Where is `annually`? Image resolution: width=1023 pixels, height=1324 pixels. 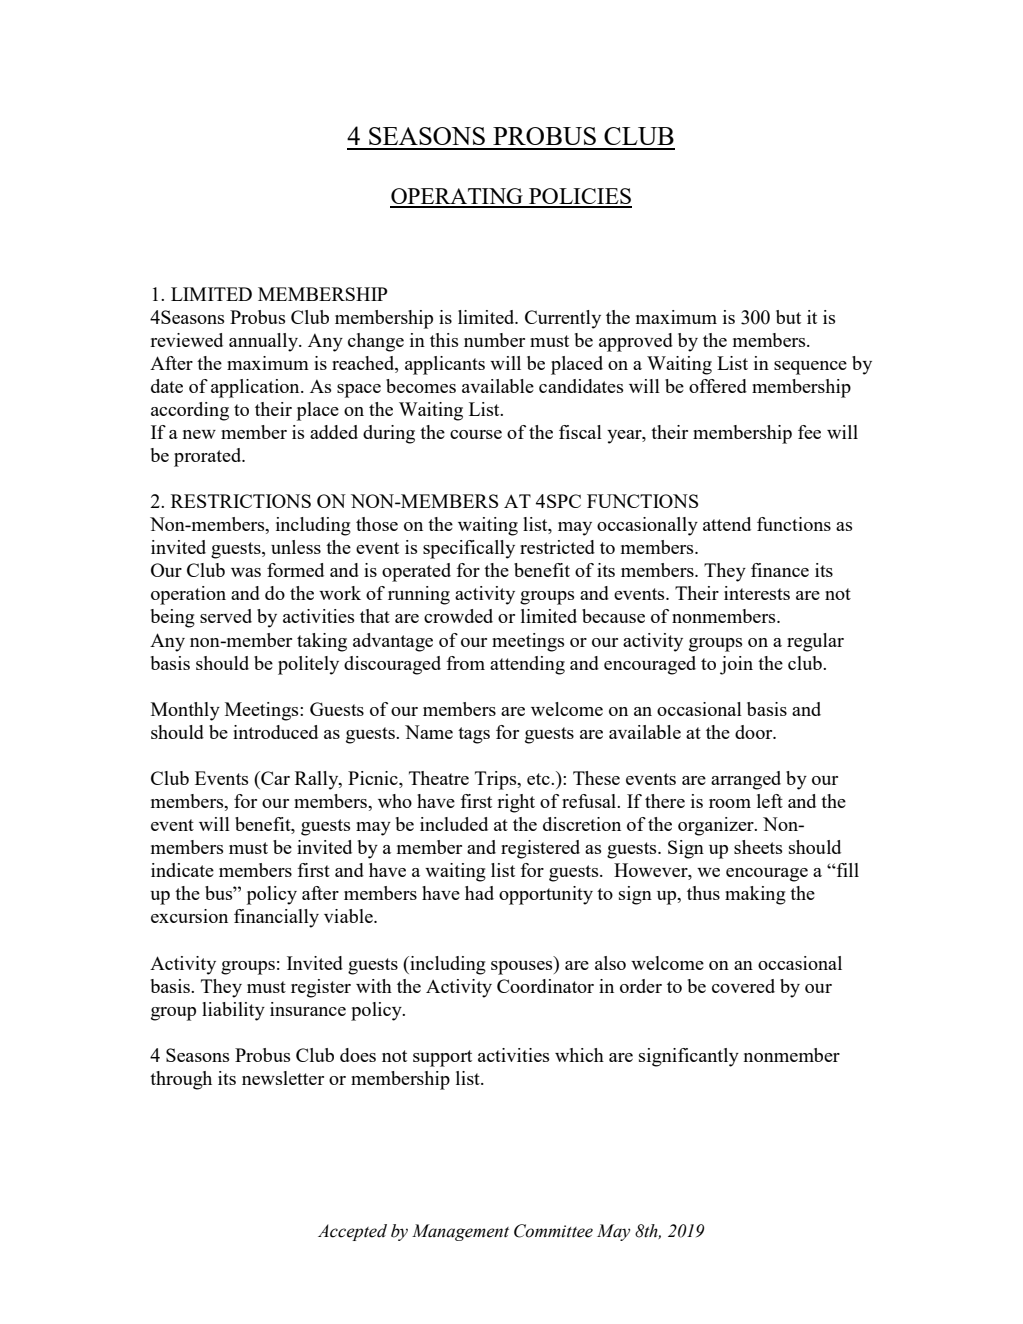
annually is located at coordinates (265, 342).
